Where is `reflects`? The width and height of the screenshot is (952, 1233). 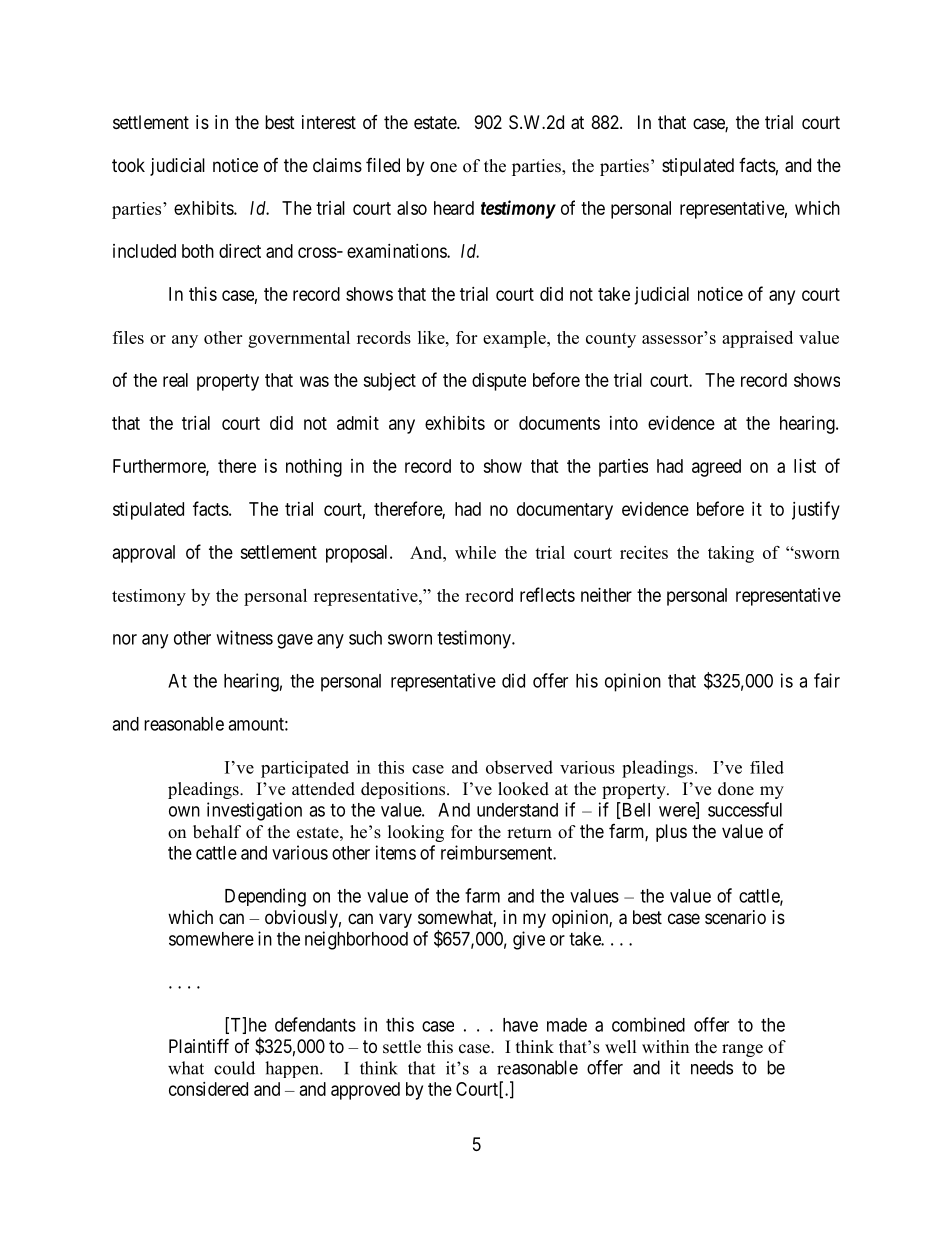 reflects is located at coordinates (547, 594).
